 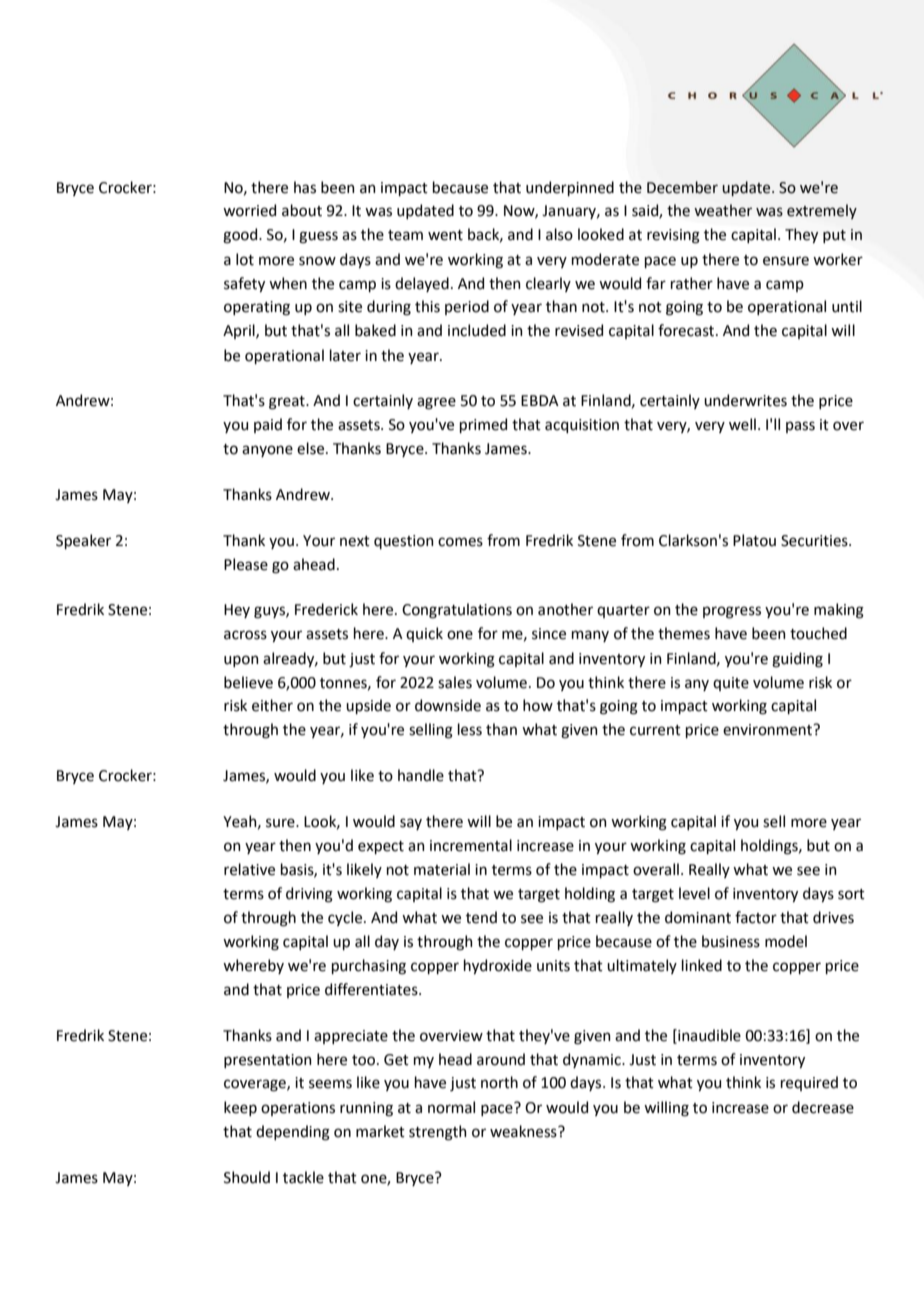 I want to click on quite, so click(x=731, y=684).
